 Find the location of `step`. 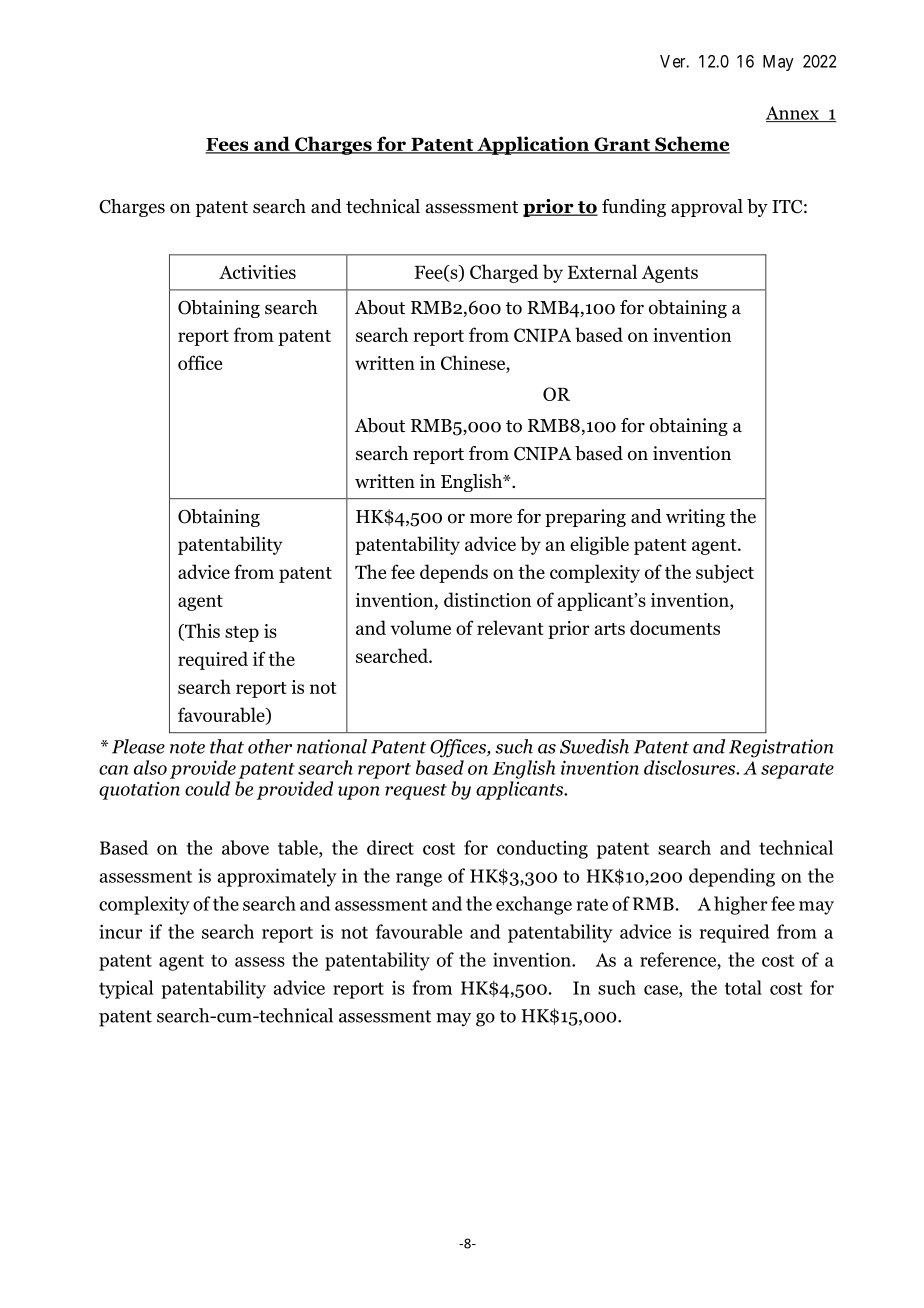

step is located at coordinates (242, 634).
